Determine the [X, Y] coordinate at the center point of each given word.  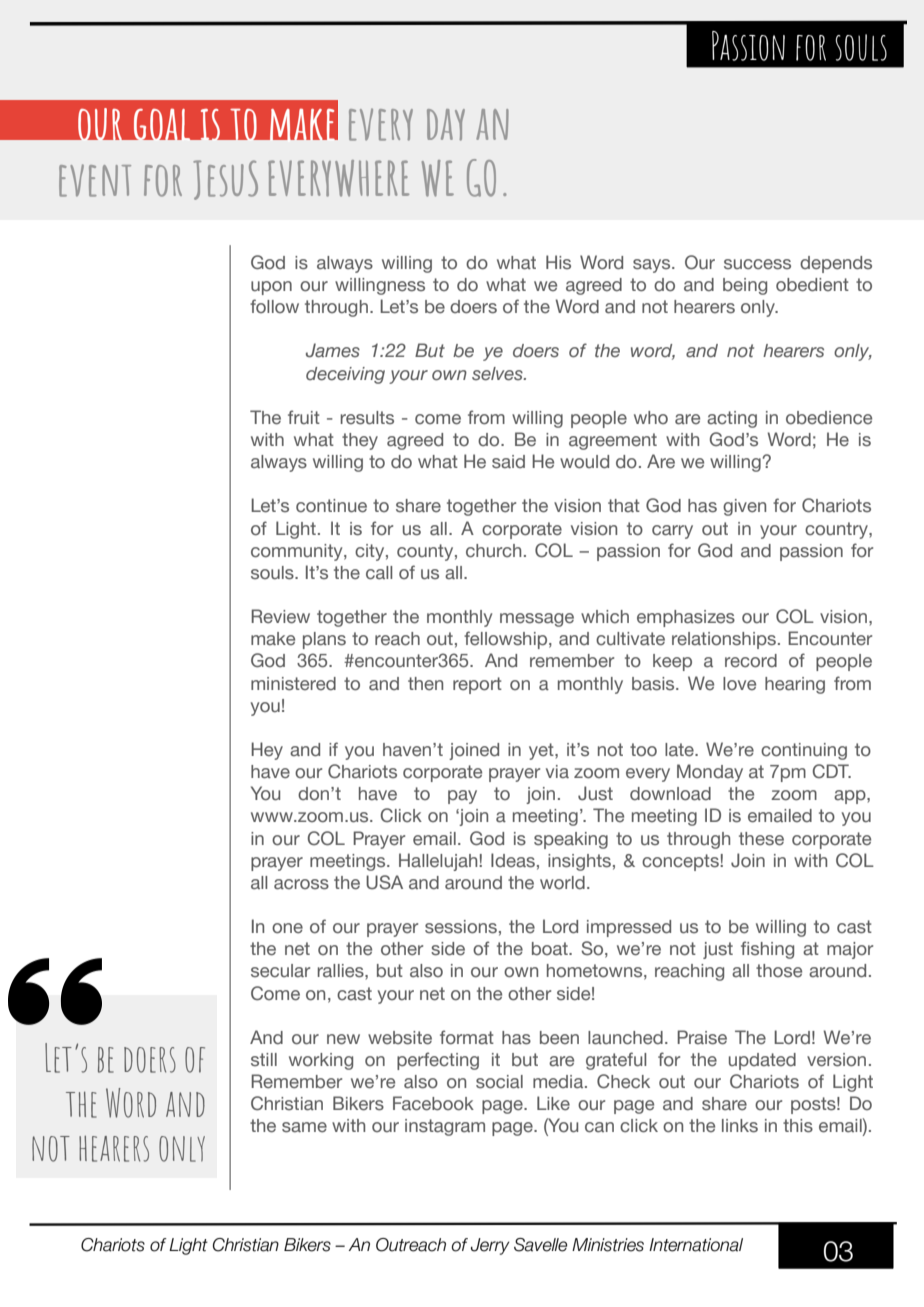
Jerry [490, 1246]
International [696, 1245]
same [304, 1127]
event [95, 180]
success [757, 264]
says [653, 266]
